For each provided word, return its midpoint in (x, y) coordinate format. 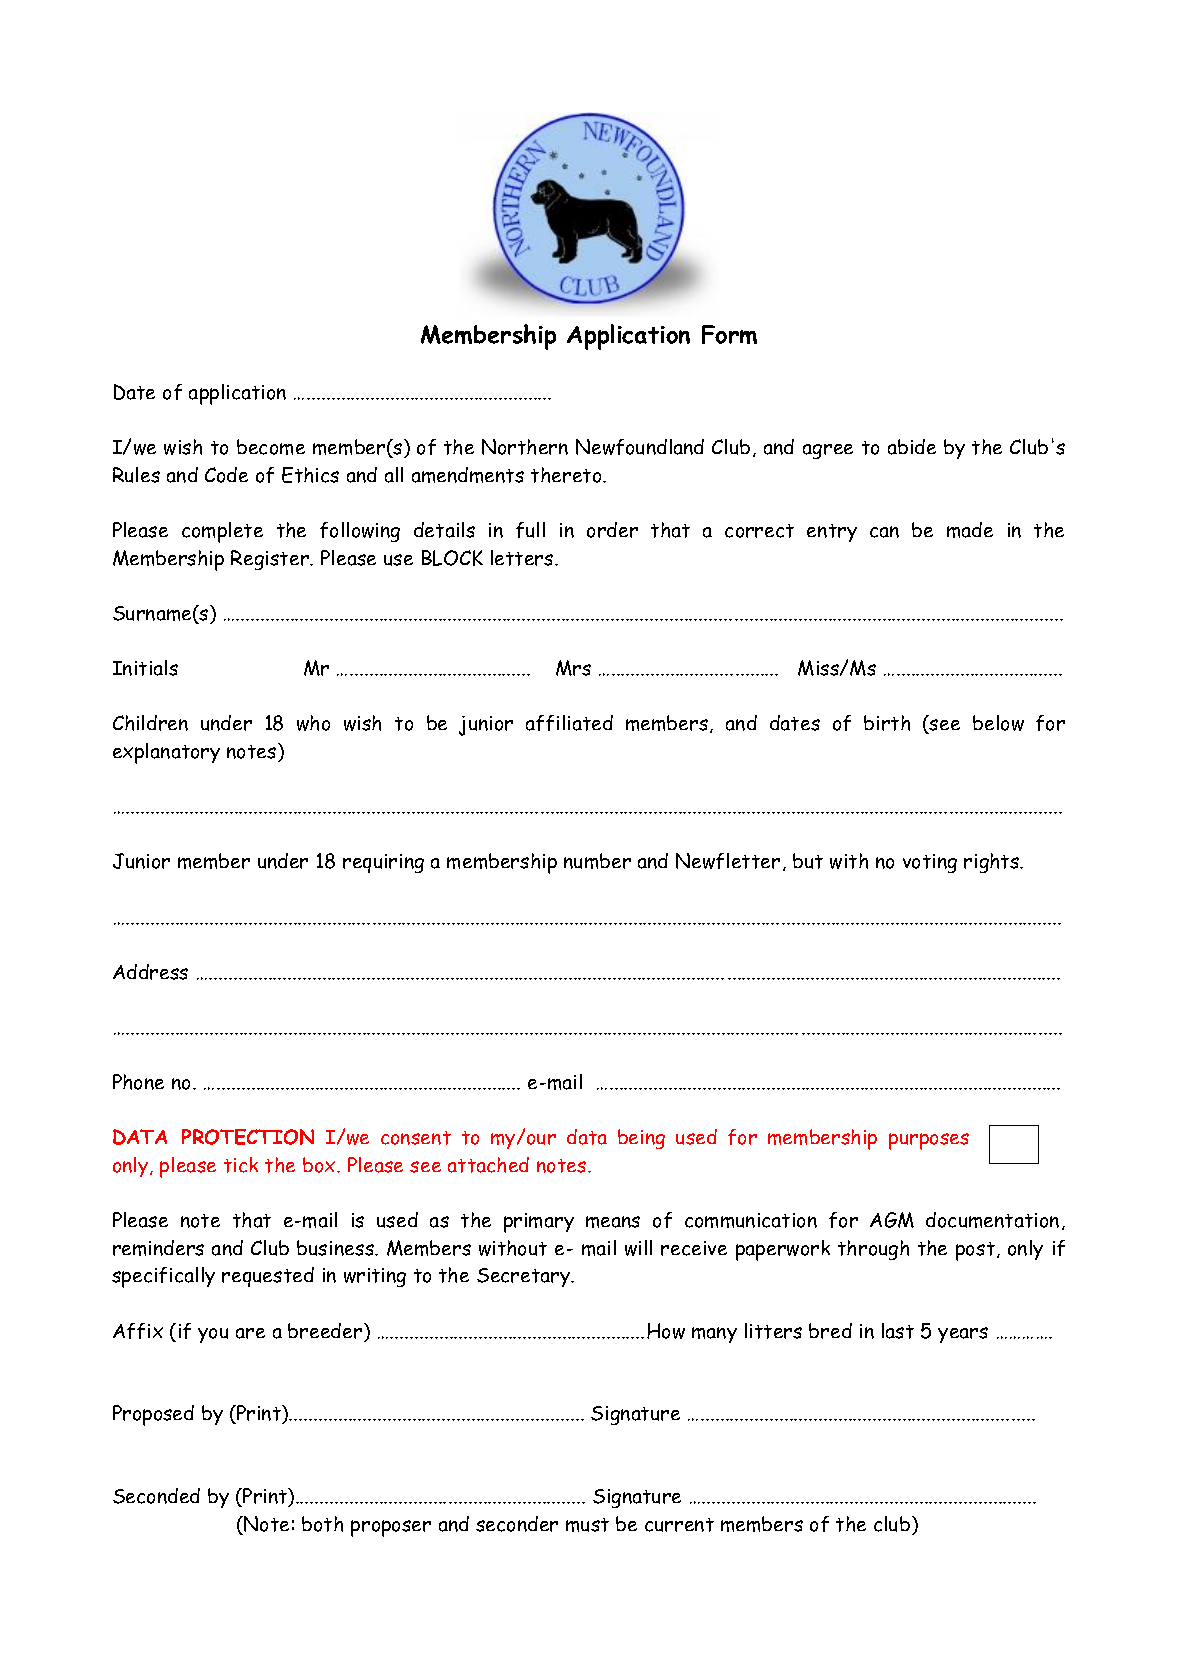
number (597, 861)
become (271, 447)
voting (930, 863)
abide (912, 447)
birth (887, 723)
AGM (892, 1220)
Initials (145, 668)
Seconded (156, 1496)
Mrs (573, 668)
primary (539, 1223)
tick (241, 1165)
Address (150, 972)
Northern (525, 447)
